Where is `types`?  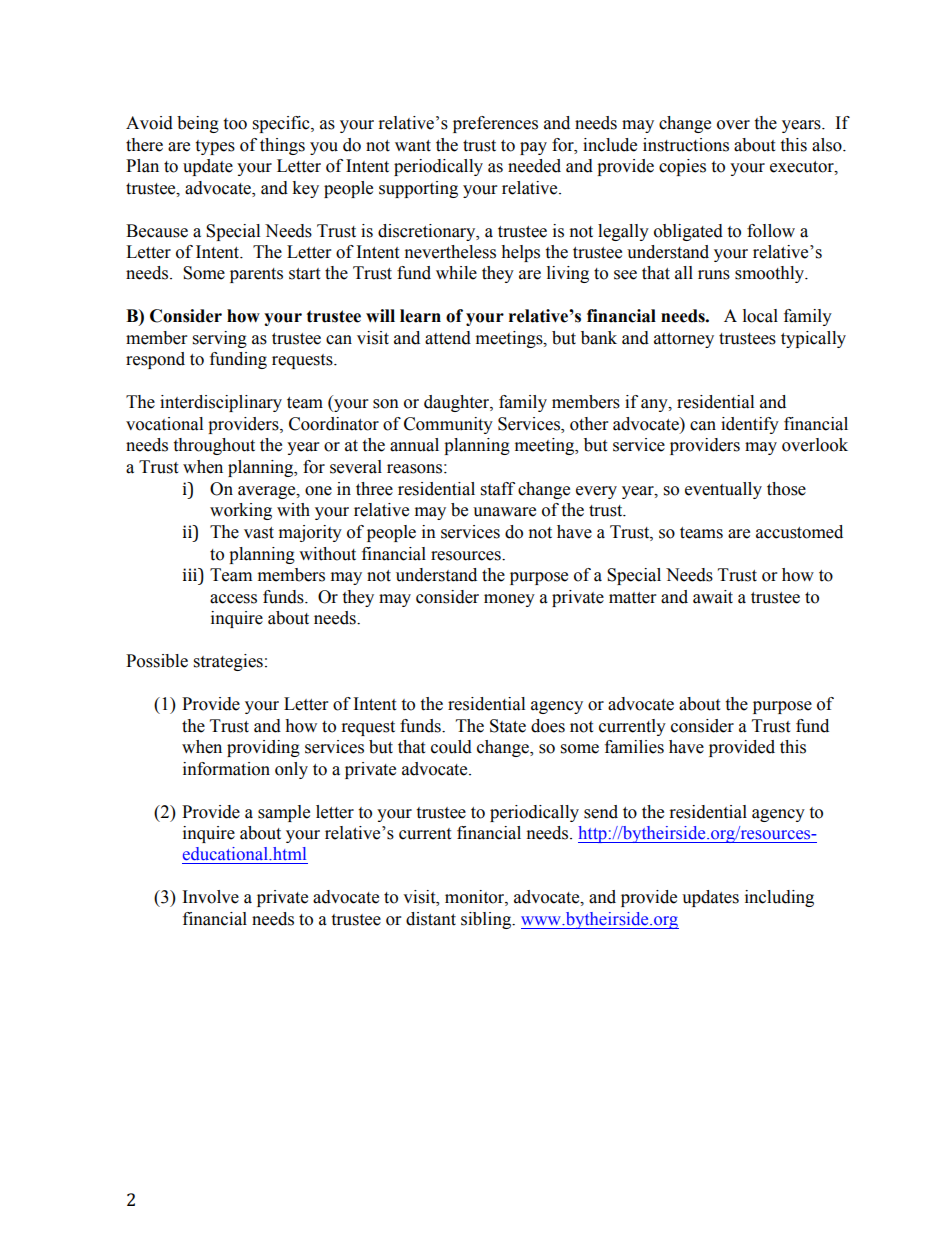 types is located at coordinates (215, 147).
